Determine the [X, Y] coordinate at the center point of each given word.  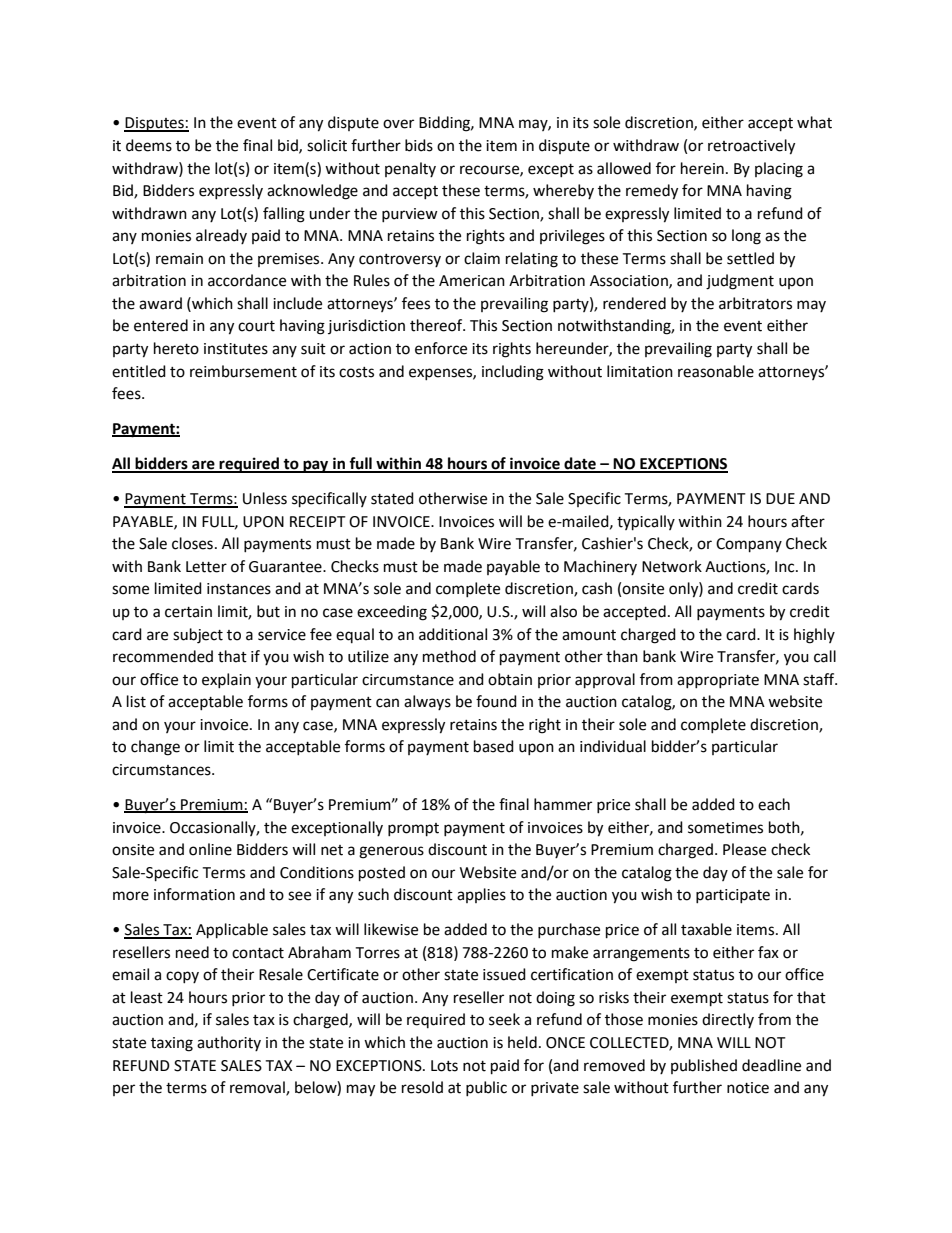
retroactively [751, 147]
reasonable [716, 371]
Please [744, 849]
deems [149, 145]
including [513, 373]
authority [229, 1043]
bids [419, 145]
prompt [413, 830]
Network [672, 566]
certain [188, 612]
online [210, 849]
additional [453, 634]
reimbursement [243, 371]
